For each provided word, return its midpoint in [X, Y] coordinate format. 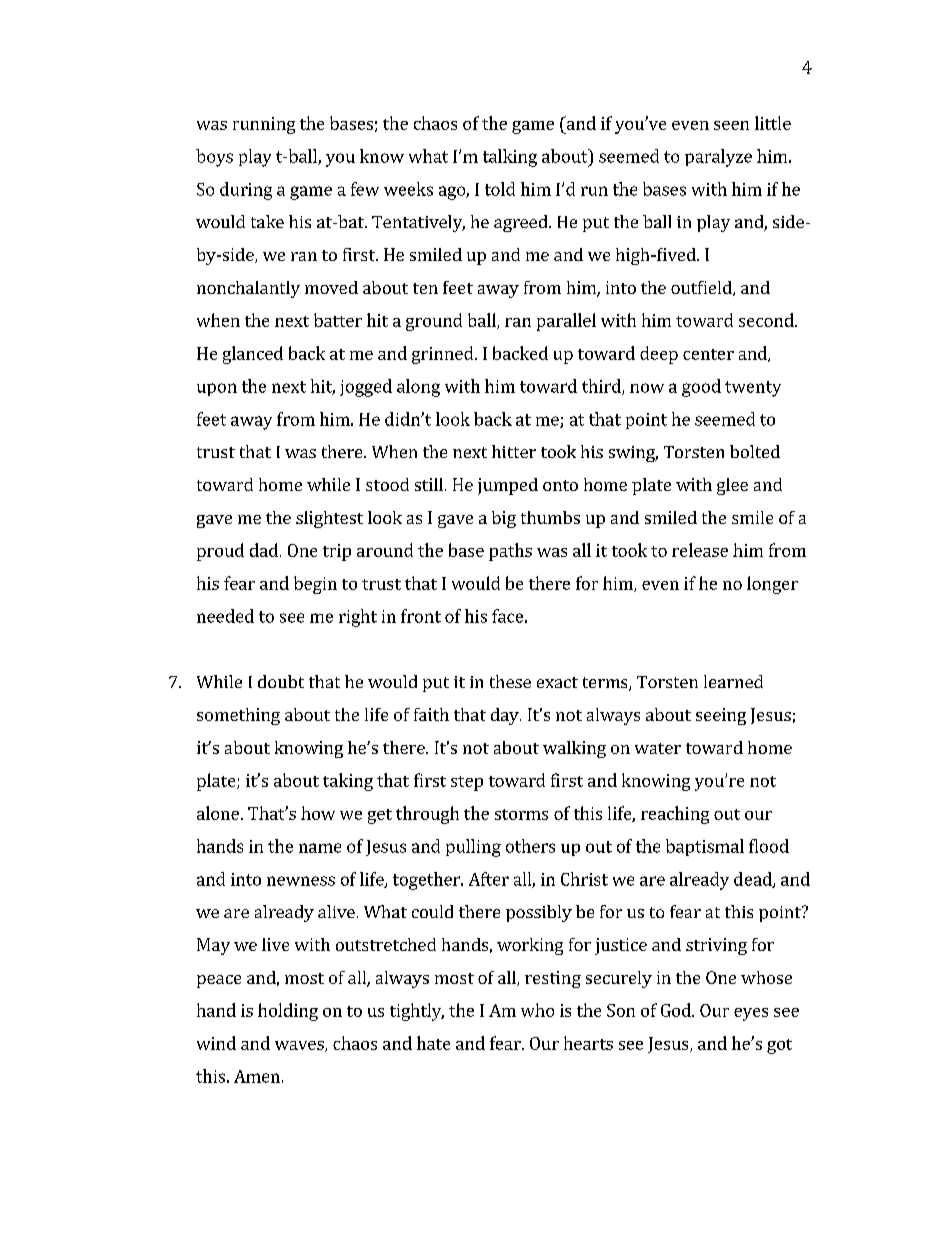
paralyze [718, 158]
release [700, 550]
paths [510, 552]
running [264, 125]
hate [433, 1043]
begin [315, 585]
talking [510, 158]
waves [300, 1046]
